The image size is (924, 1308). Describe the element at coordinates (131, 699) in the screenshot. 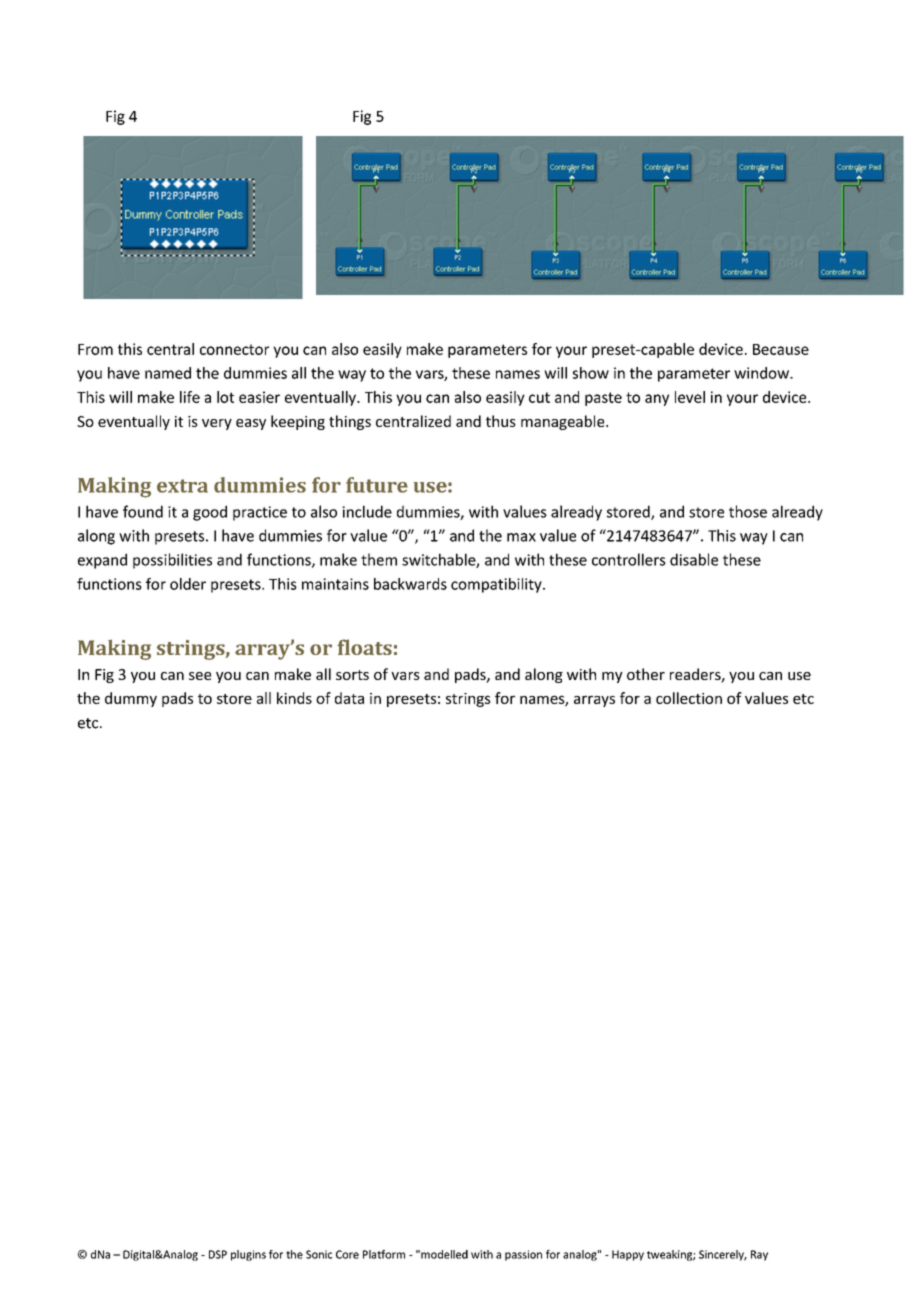

I see `dummy` at that location.
